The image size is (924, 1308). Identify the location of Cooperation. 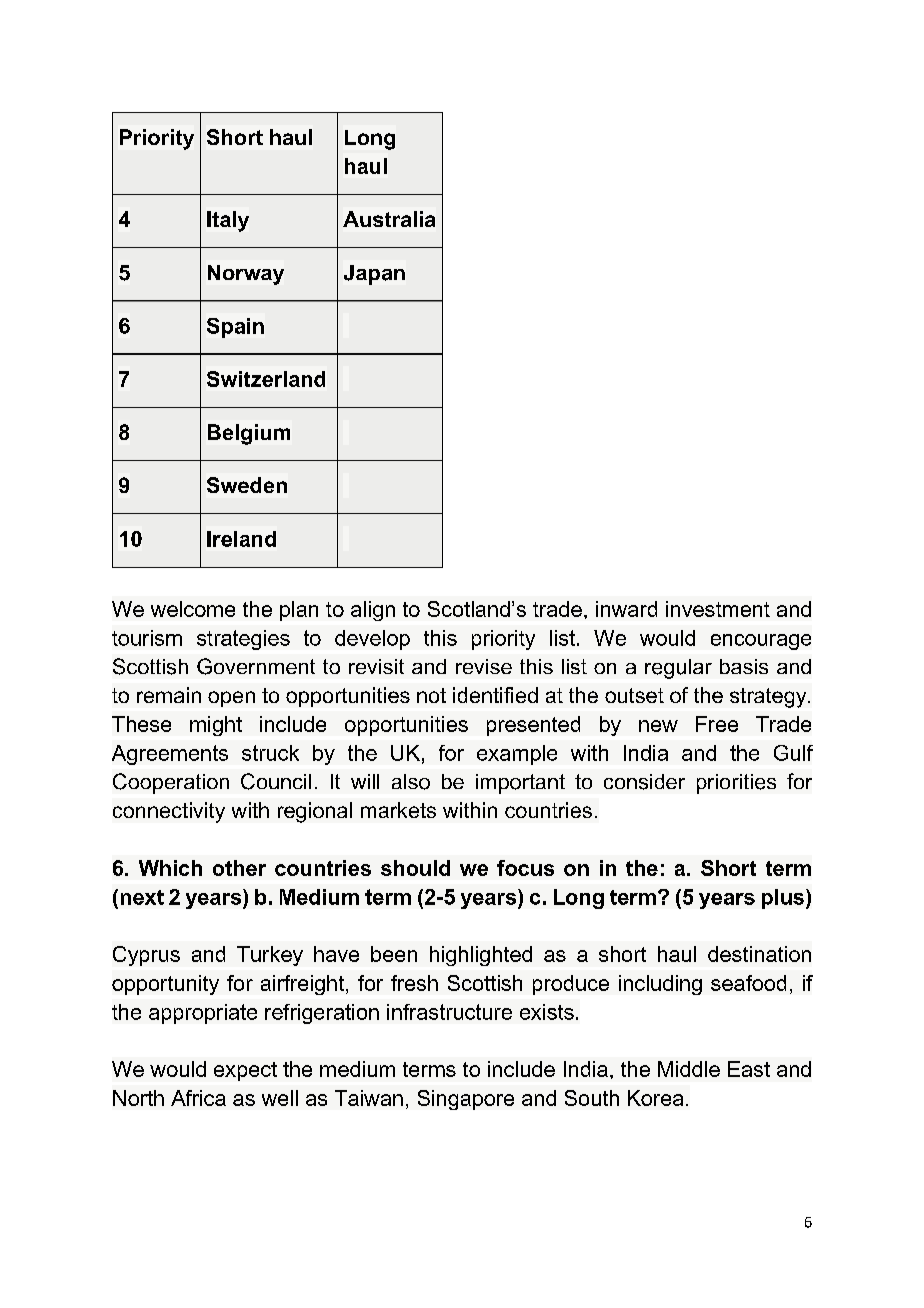
(171, 783).
